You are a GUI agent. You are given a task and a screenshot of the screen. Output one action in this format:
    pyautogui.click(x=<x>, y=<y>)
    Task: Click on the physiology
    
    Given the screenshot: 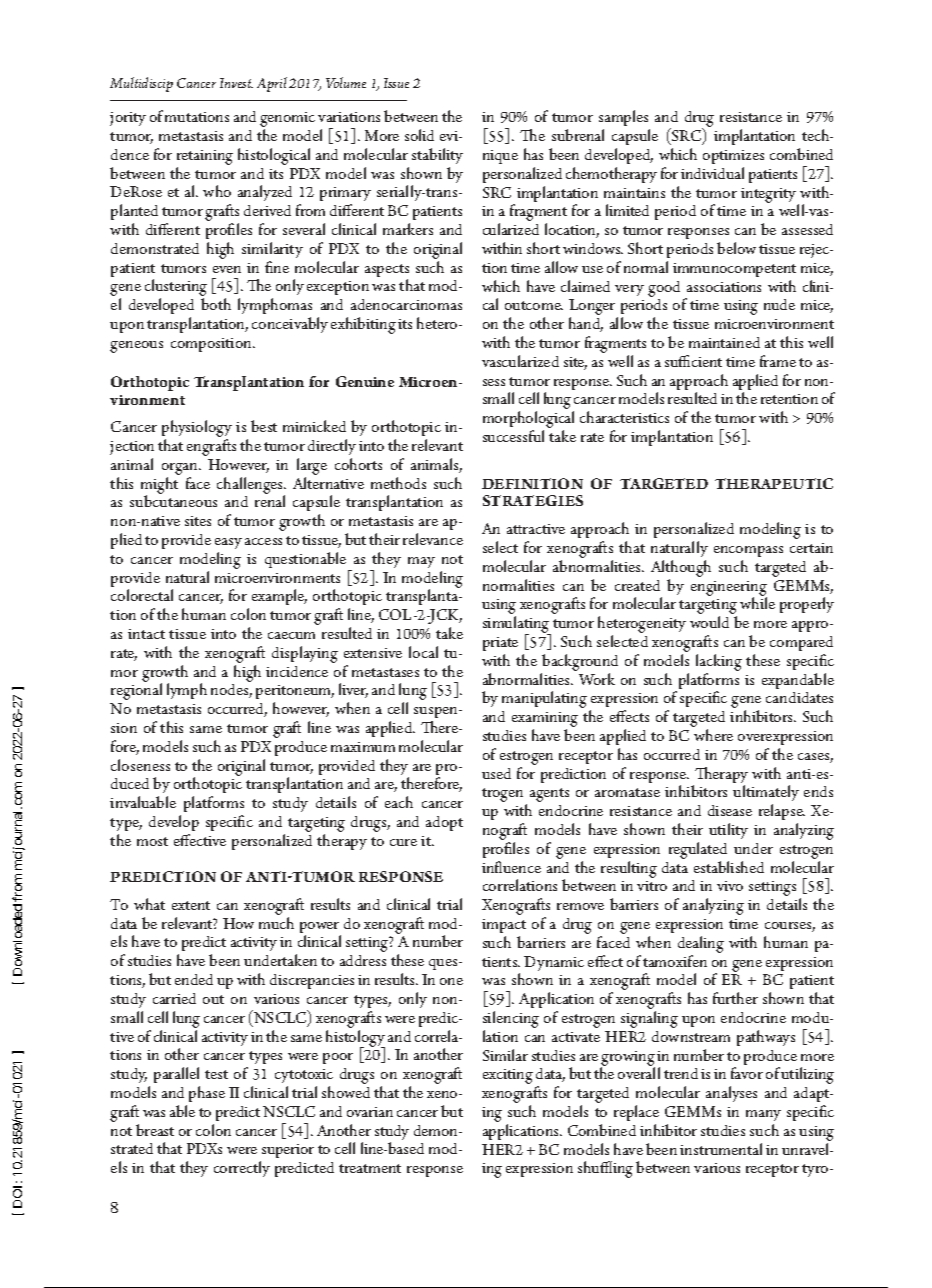 What is the action you would take?
    pyautogui.click(x=197, y=430)
